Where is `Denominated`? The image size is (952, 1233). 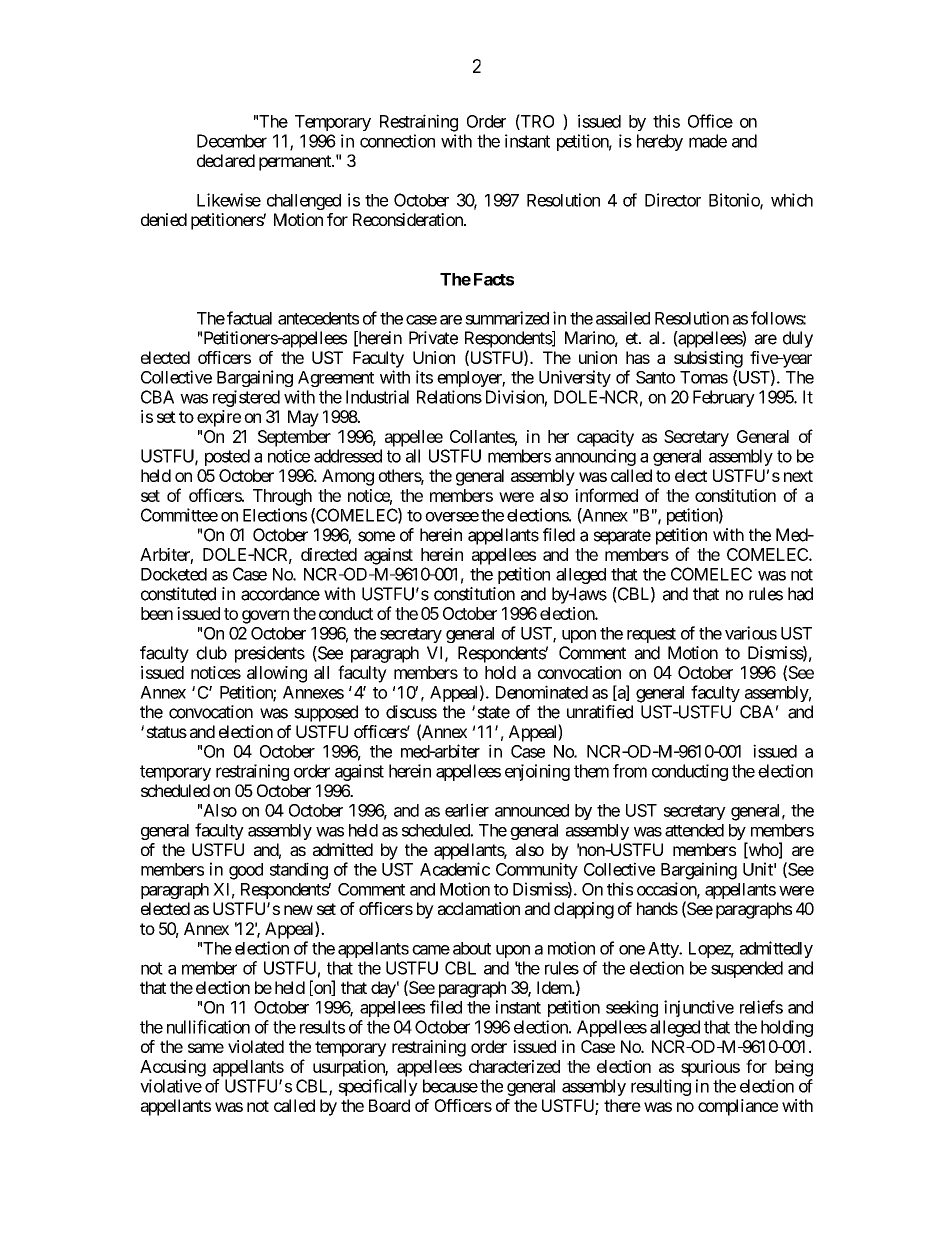 Denominated is located at coordinates (542, 692).
